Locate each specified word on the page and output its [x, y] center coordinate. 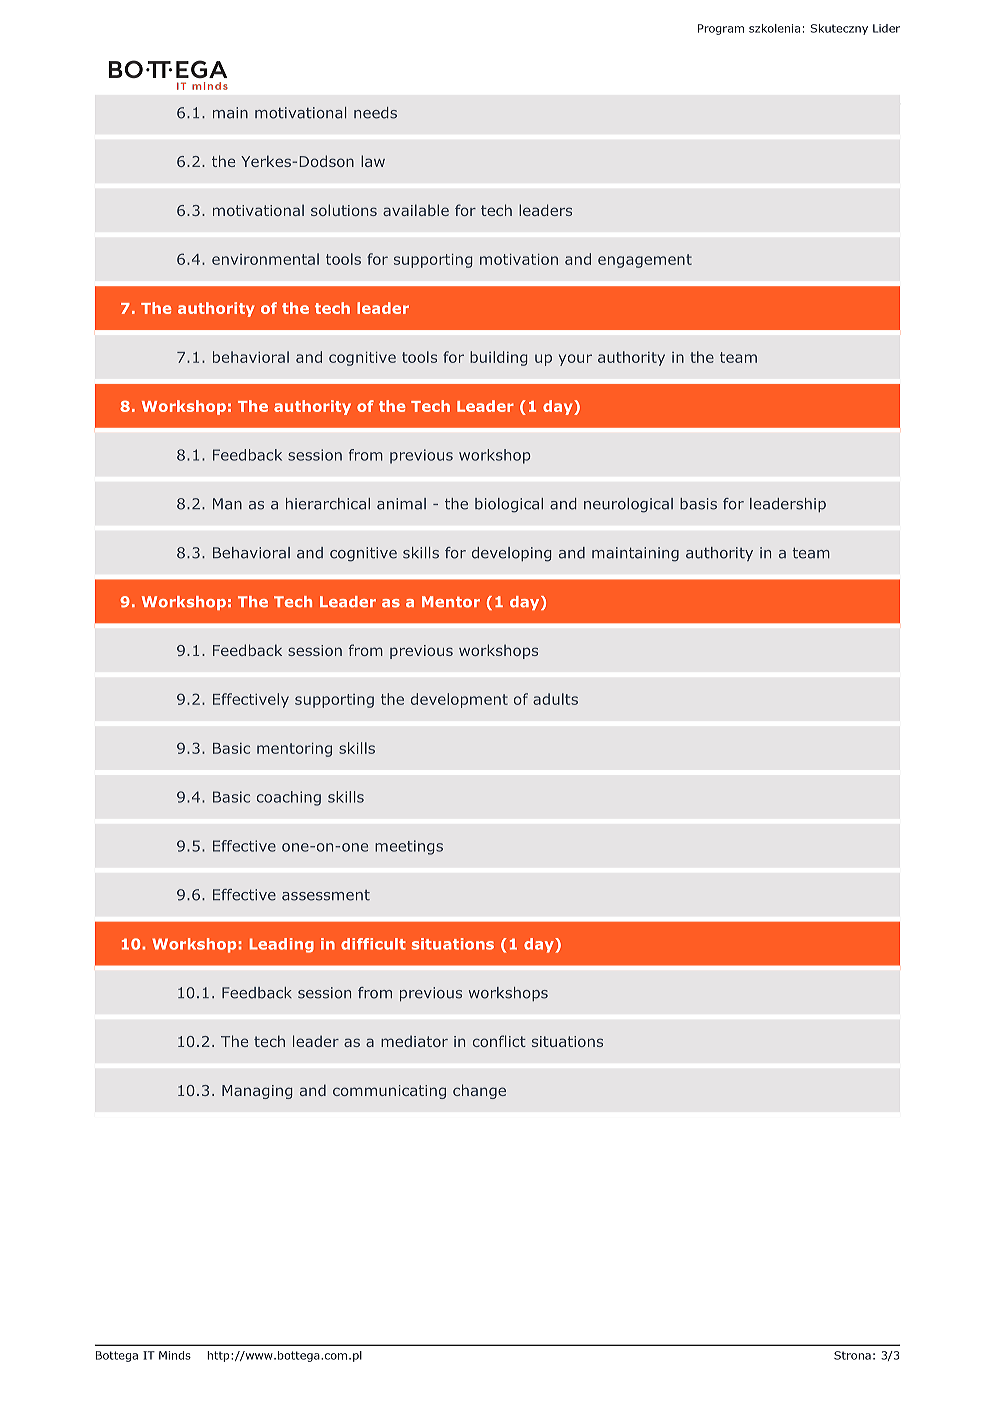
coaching [289, 798]
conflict [499, 1041]
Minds [175, 1355]
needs [375, 113]
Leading [282, 945]
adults [555, 699]
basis [698, 504]
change [479, 1091]
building [498, 358]
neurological [628, 505]
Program [721, 29]
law [373, 161]
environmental [265, 259]
